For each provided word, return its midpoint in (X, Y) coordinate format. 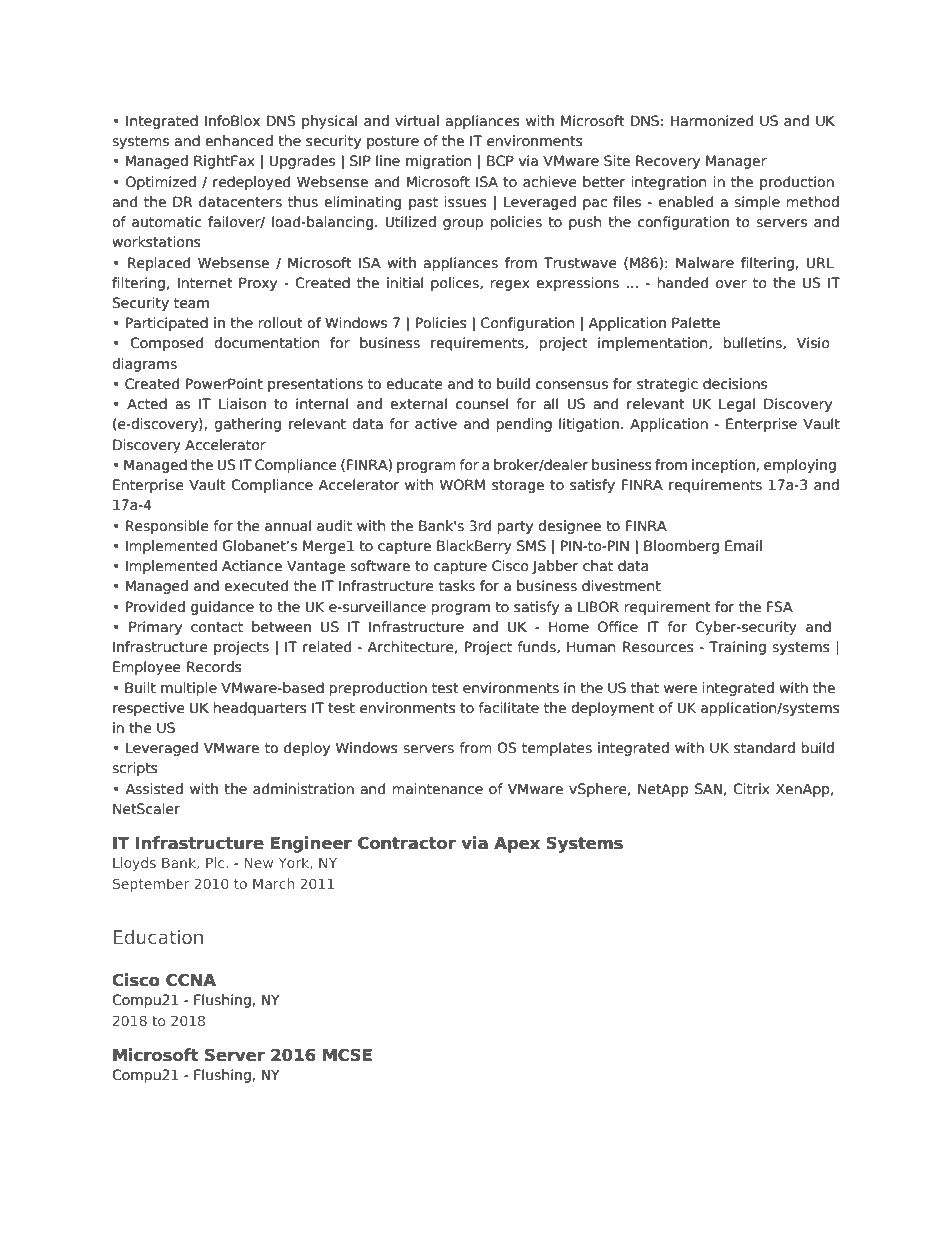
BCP (500, 161)
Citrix (751, 789)
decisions (735, 384)
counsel (482, 404)
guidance (222, 608)
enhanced (239, 141)
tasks (457, 586)
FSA (780, 607)
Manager (736, 162)
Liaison (242, 404)
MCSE (347, 1055)
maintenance (437, 789)
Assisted (154, 789)
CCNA (191, 980)
